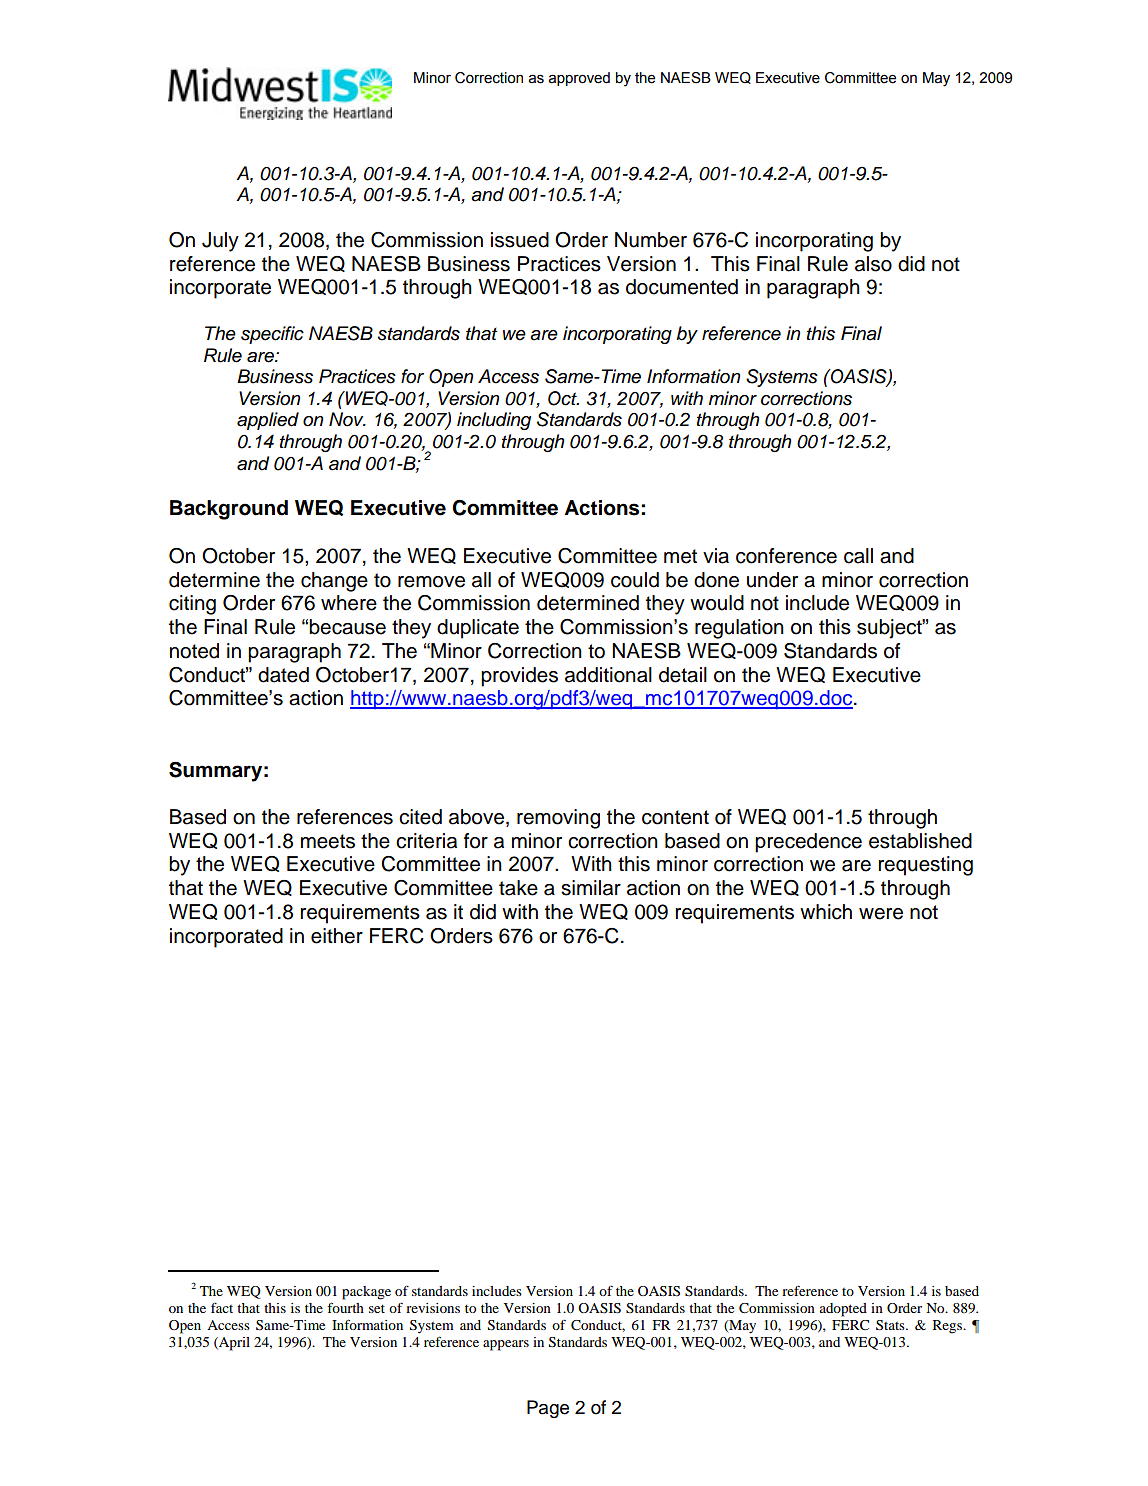 The height and width of the screenshot is (1486, 1148). I want to click on were, so click(881, 914).
